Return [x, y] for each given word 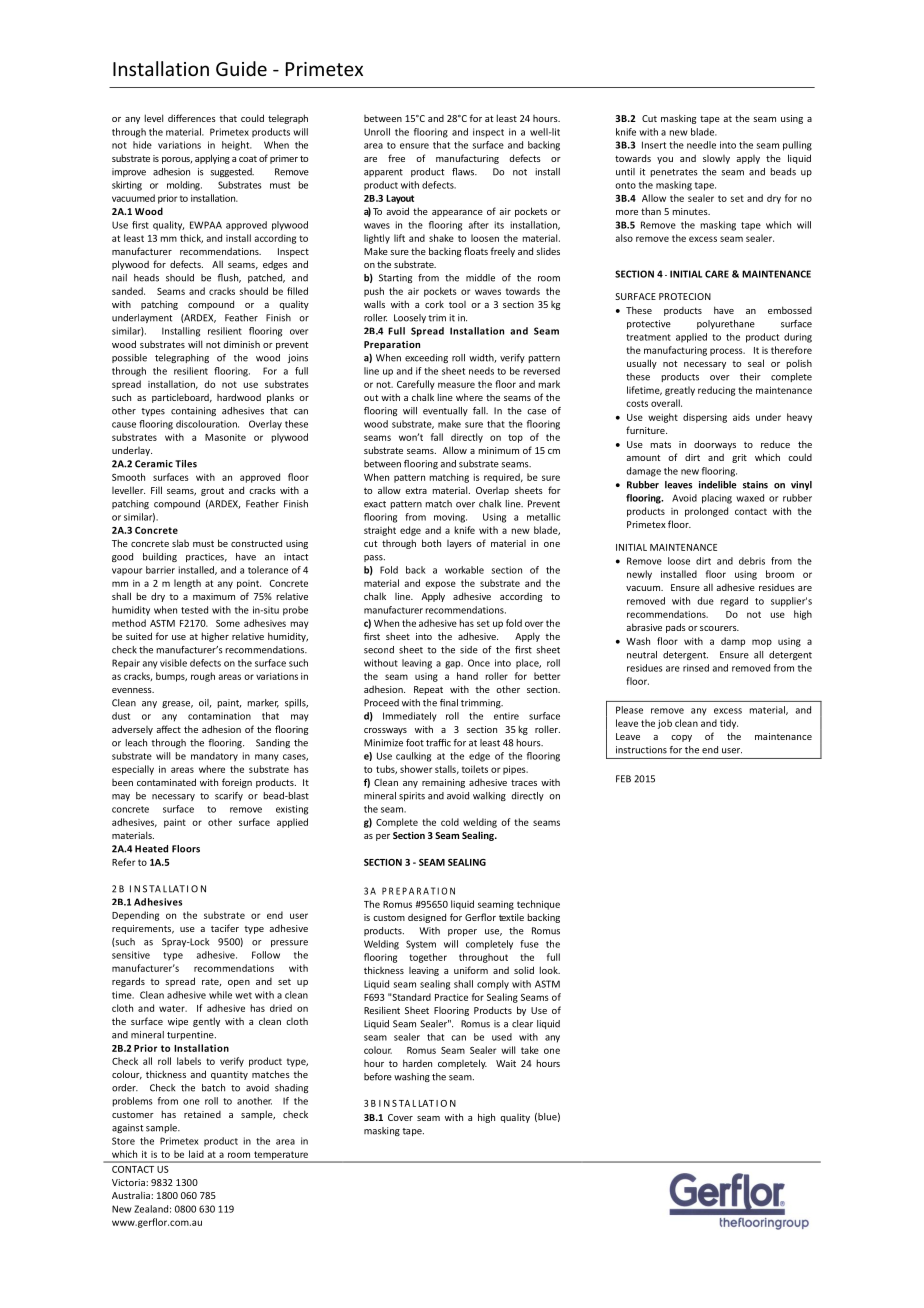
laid [196, 1154]
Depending [135, 916]
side [469, 650]
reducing [716, 391]
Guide [241, 68]
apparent [383, 173]
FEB [623, 779]
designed [427, 918]
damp [733, 642]
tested [194, 610]
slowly [716, 159]
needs [481, 371]
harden [417, 1063]
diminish [241, 344]
